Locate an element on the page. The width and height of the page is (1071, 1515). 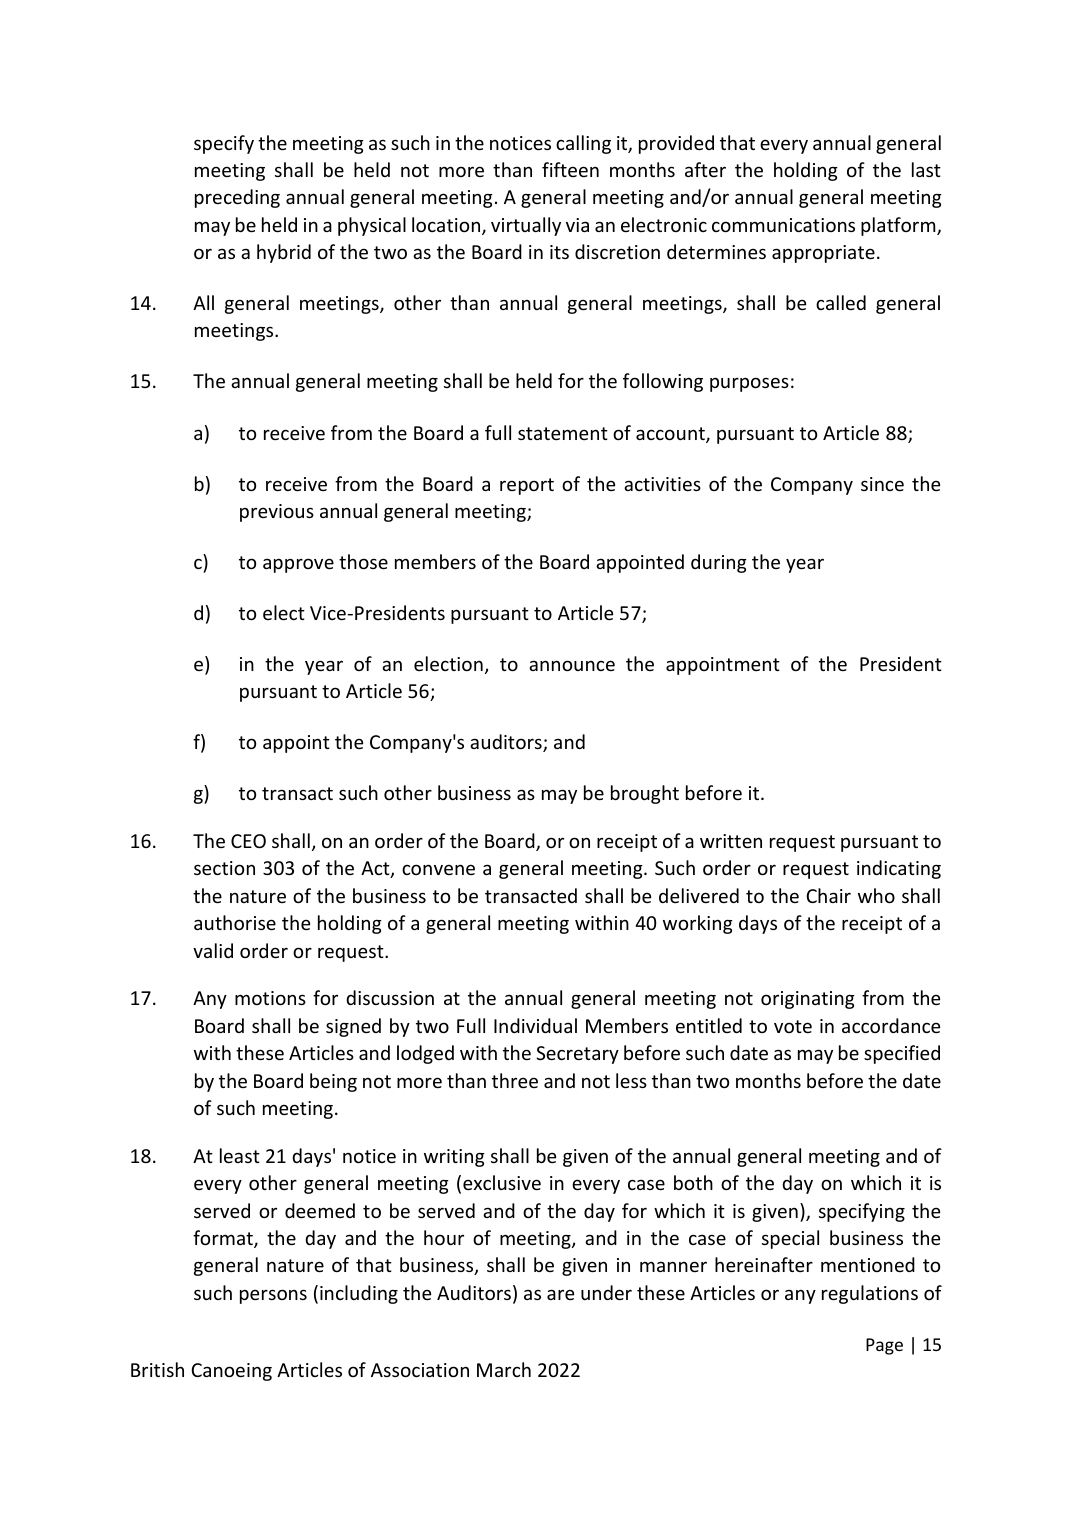
brought is located at coordinates (645, 794).
